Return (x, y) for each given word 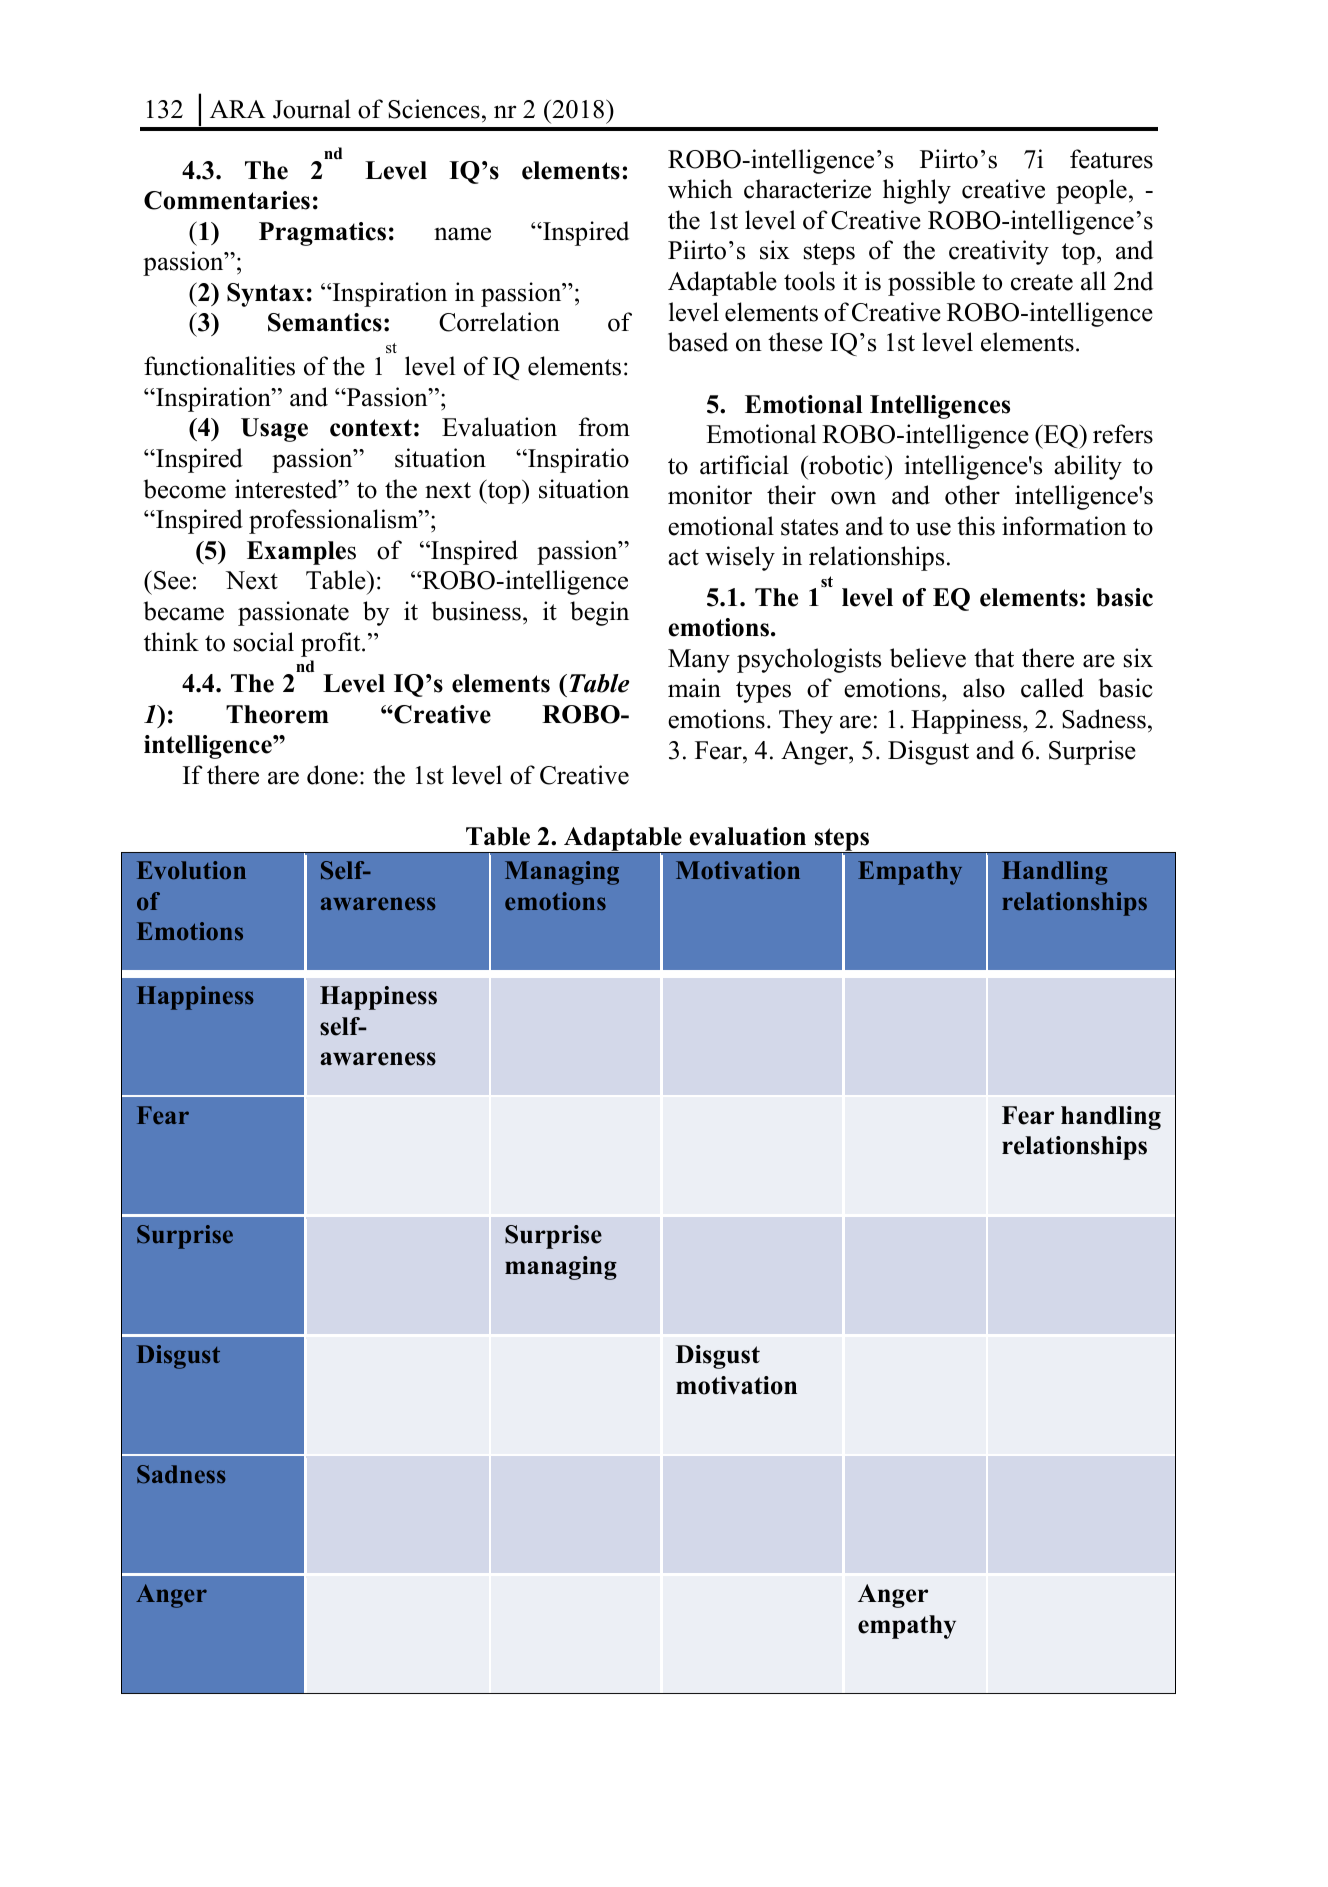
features (1111, 159)
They (806, 721)
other (972, 495)
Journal (312, 109)
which (700, 189)
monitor (710, 495)
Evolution (191, 870)
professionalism (334, 521)
